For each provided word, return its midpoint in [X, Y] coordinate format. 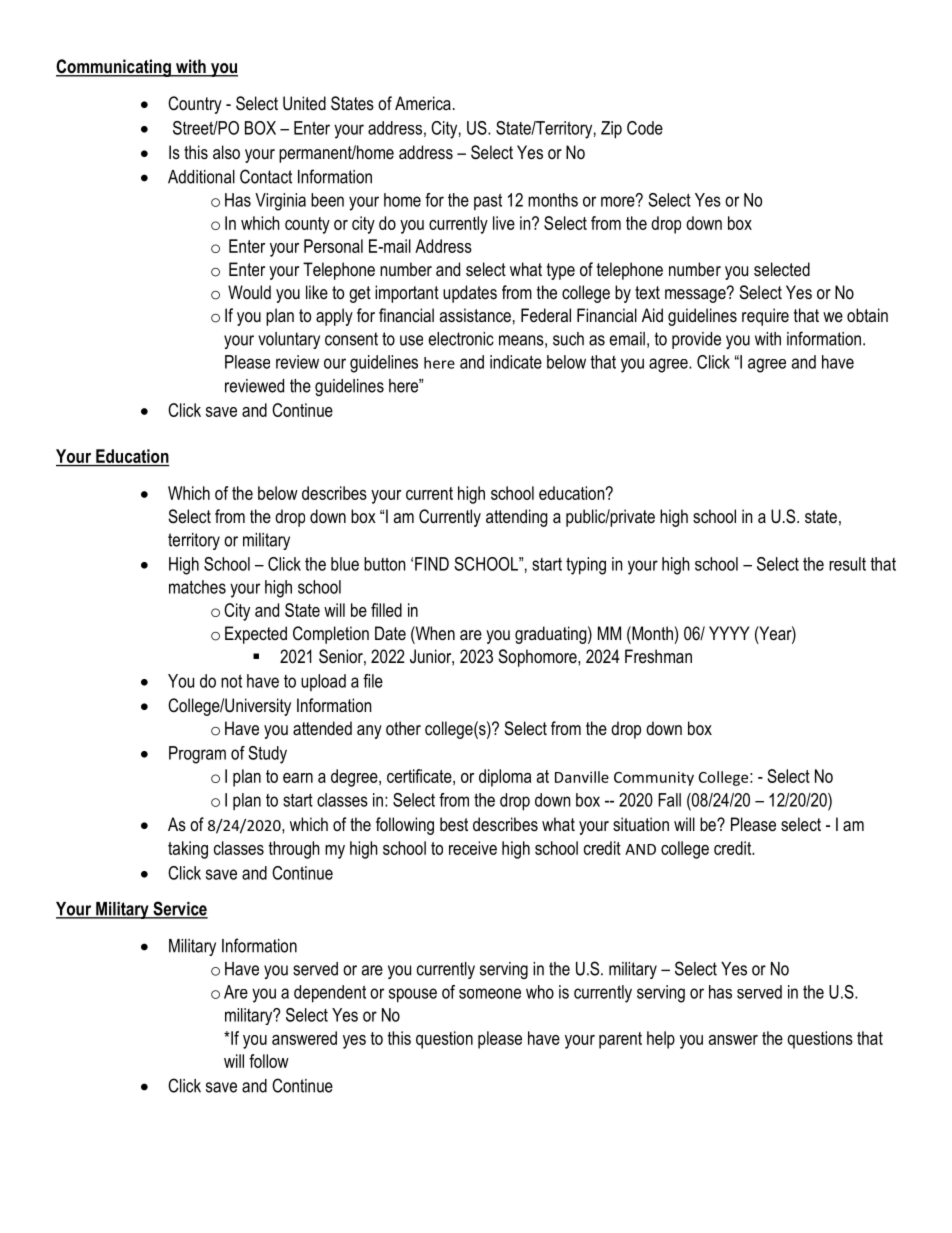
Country [195, 105]
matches [197, 587]
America [423, 103]
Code [645, 128]
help [661, 1040]
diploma [505, 778]
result [847, 564]
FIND [432, 564]
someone [490, 993]
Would [249, 292]
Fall [669, 800]
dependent [330, 994]
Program [197, 755]
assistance [475, 315]
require [765, 317]
